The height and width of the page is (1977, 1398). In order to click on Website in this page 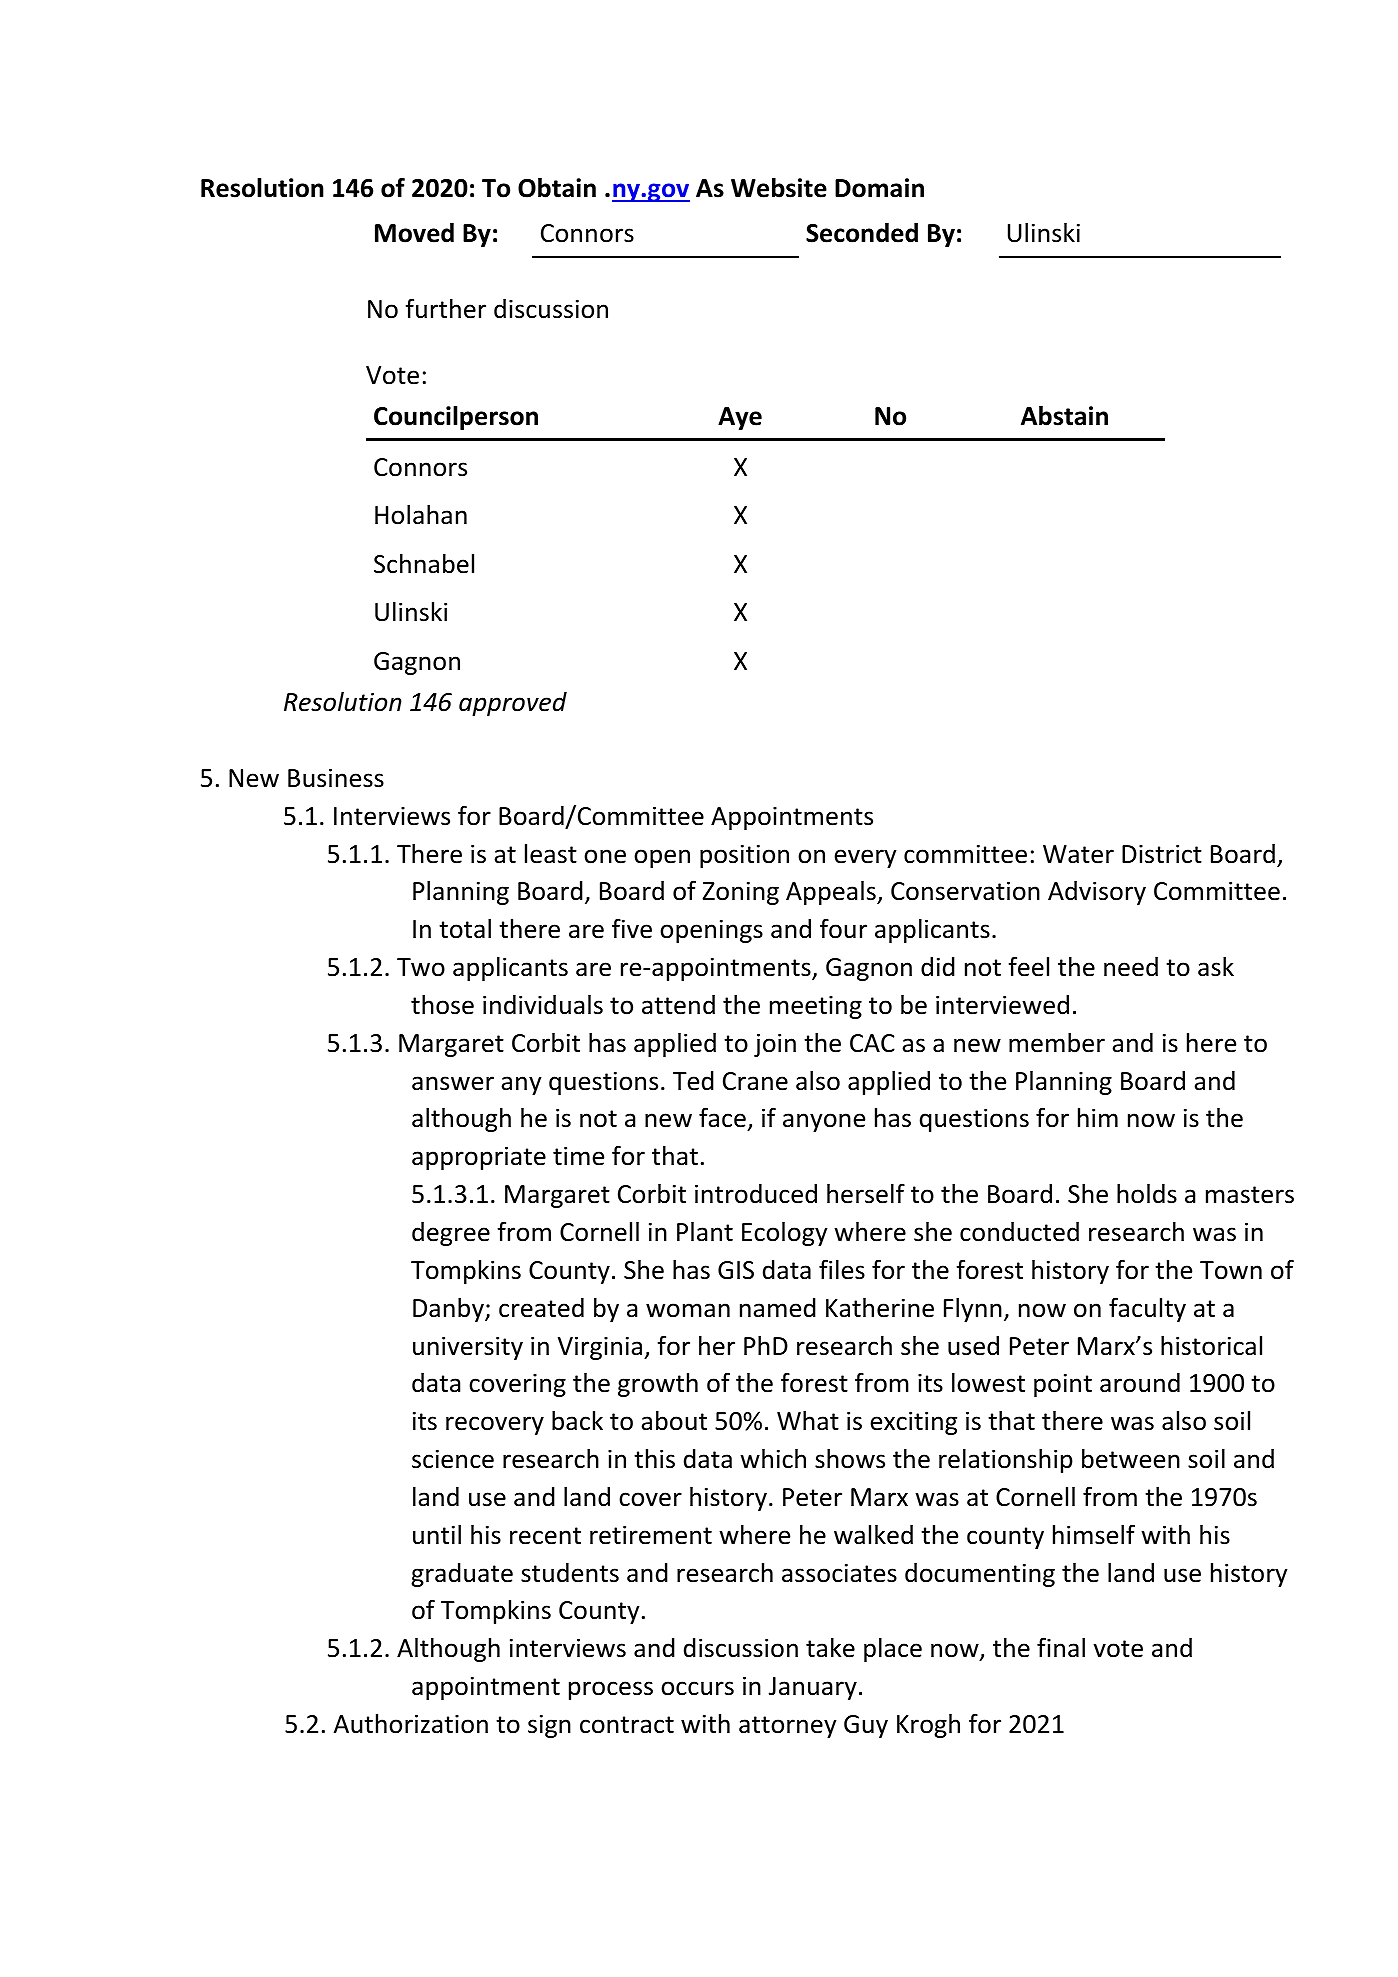, I will do `click(779, 188)`.
